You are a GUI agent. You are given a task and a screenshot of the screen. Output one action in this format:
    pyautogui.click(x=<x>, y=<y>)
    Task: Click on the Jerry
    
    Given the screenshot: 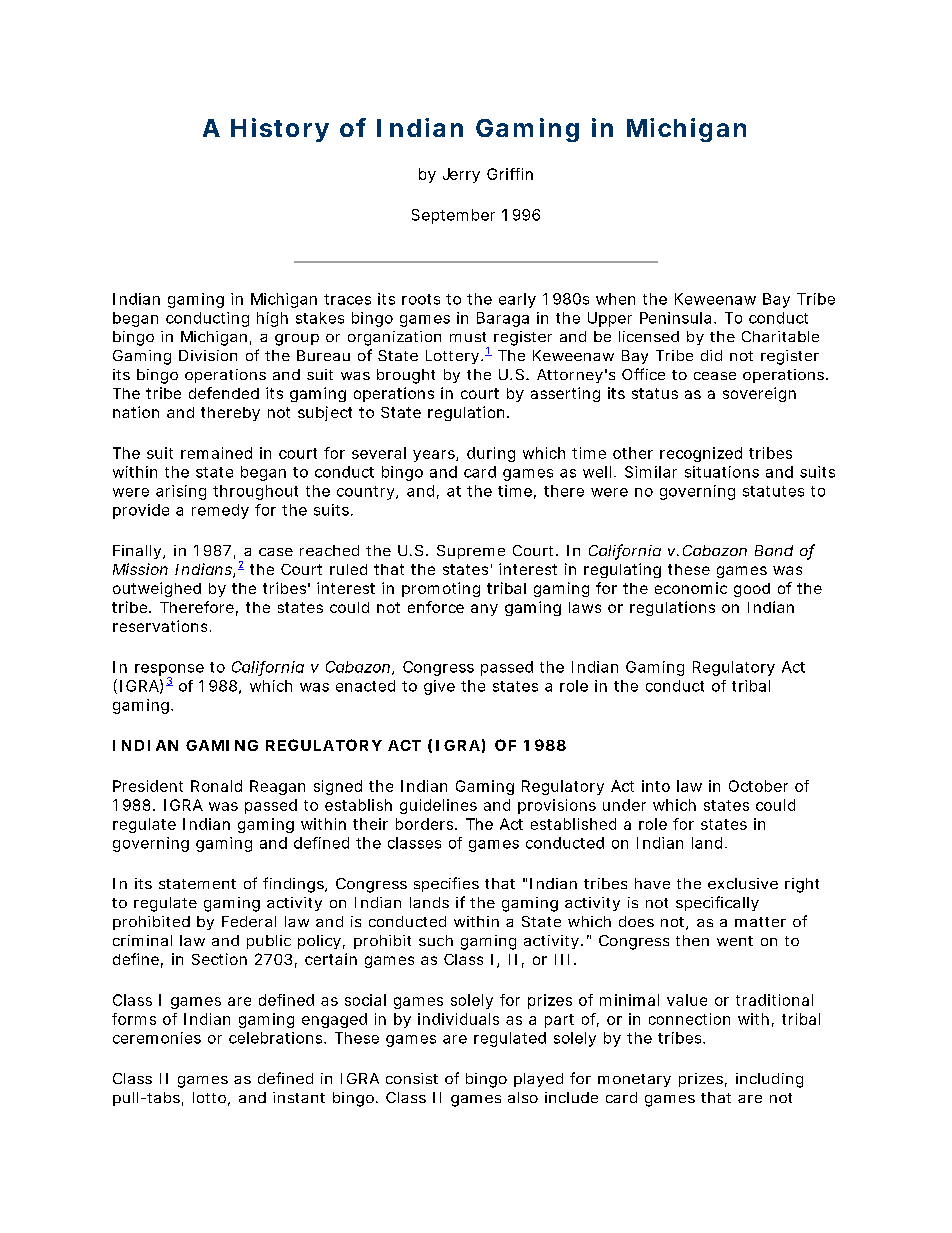 What is the action you would take?
    pyautogui.click(x=461, y=175)
